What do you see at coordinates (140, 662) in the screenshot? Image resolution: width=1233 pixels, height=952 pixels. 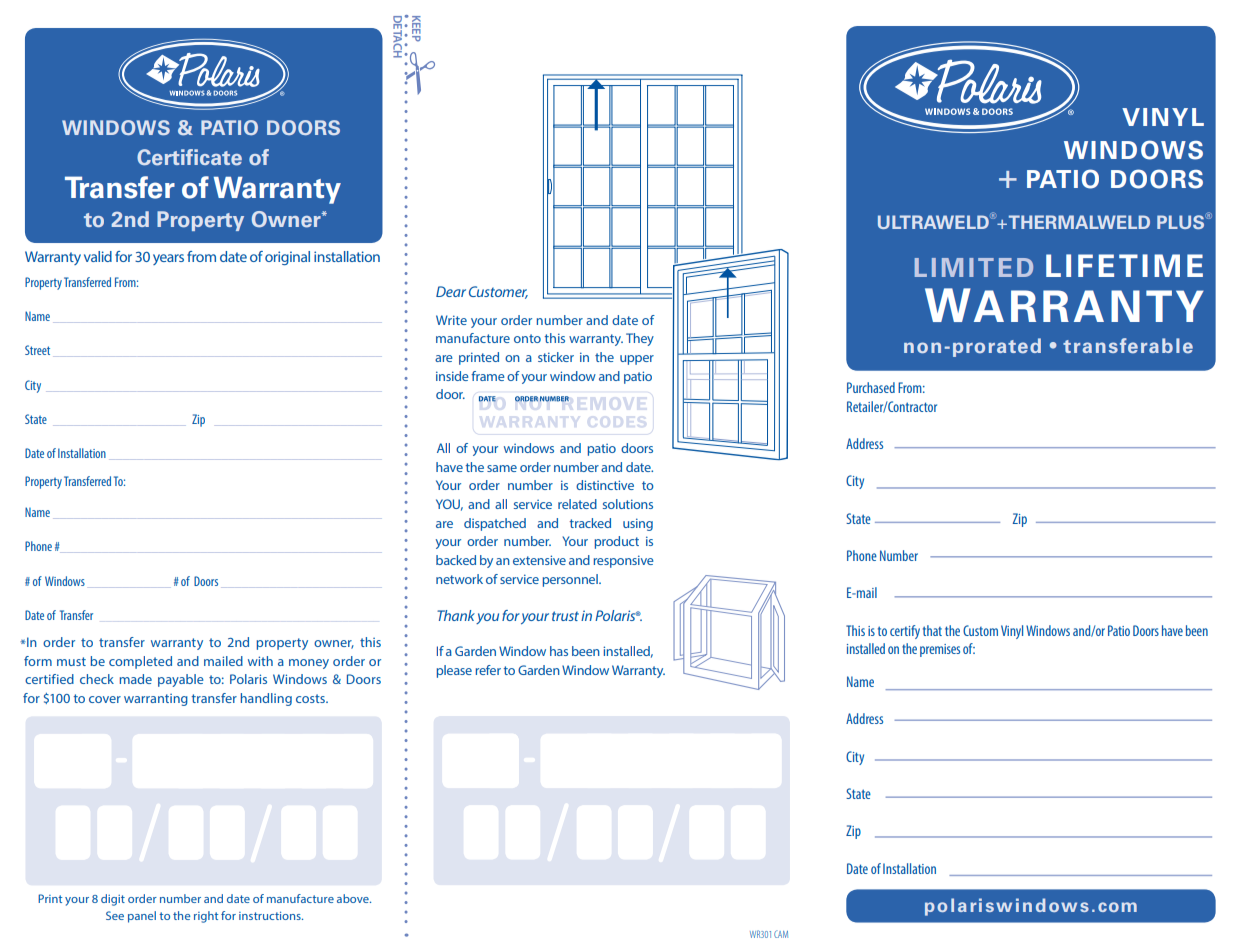 I see `completed` at bounding box center [140, 662].
